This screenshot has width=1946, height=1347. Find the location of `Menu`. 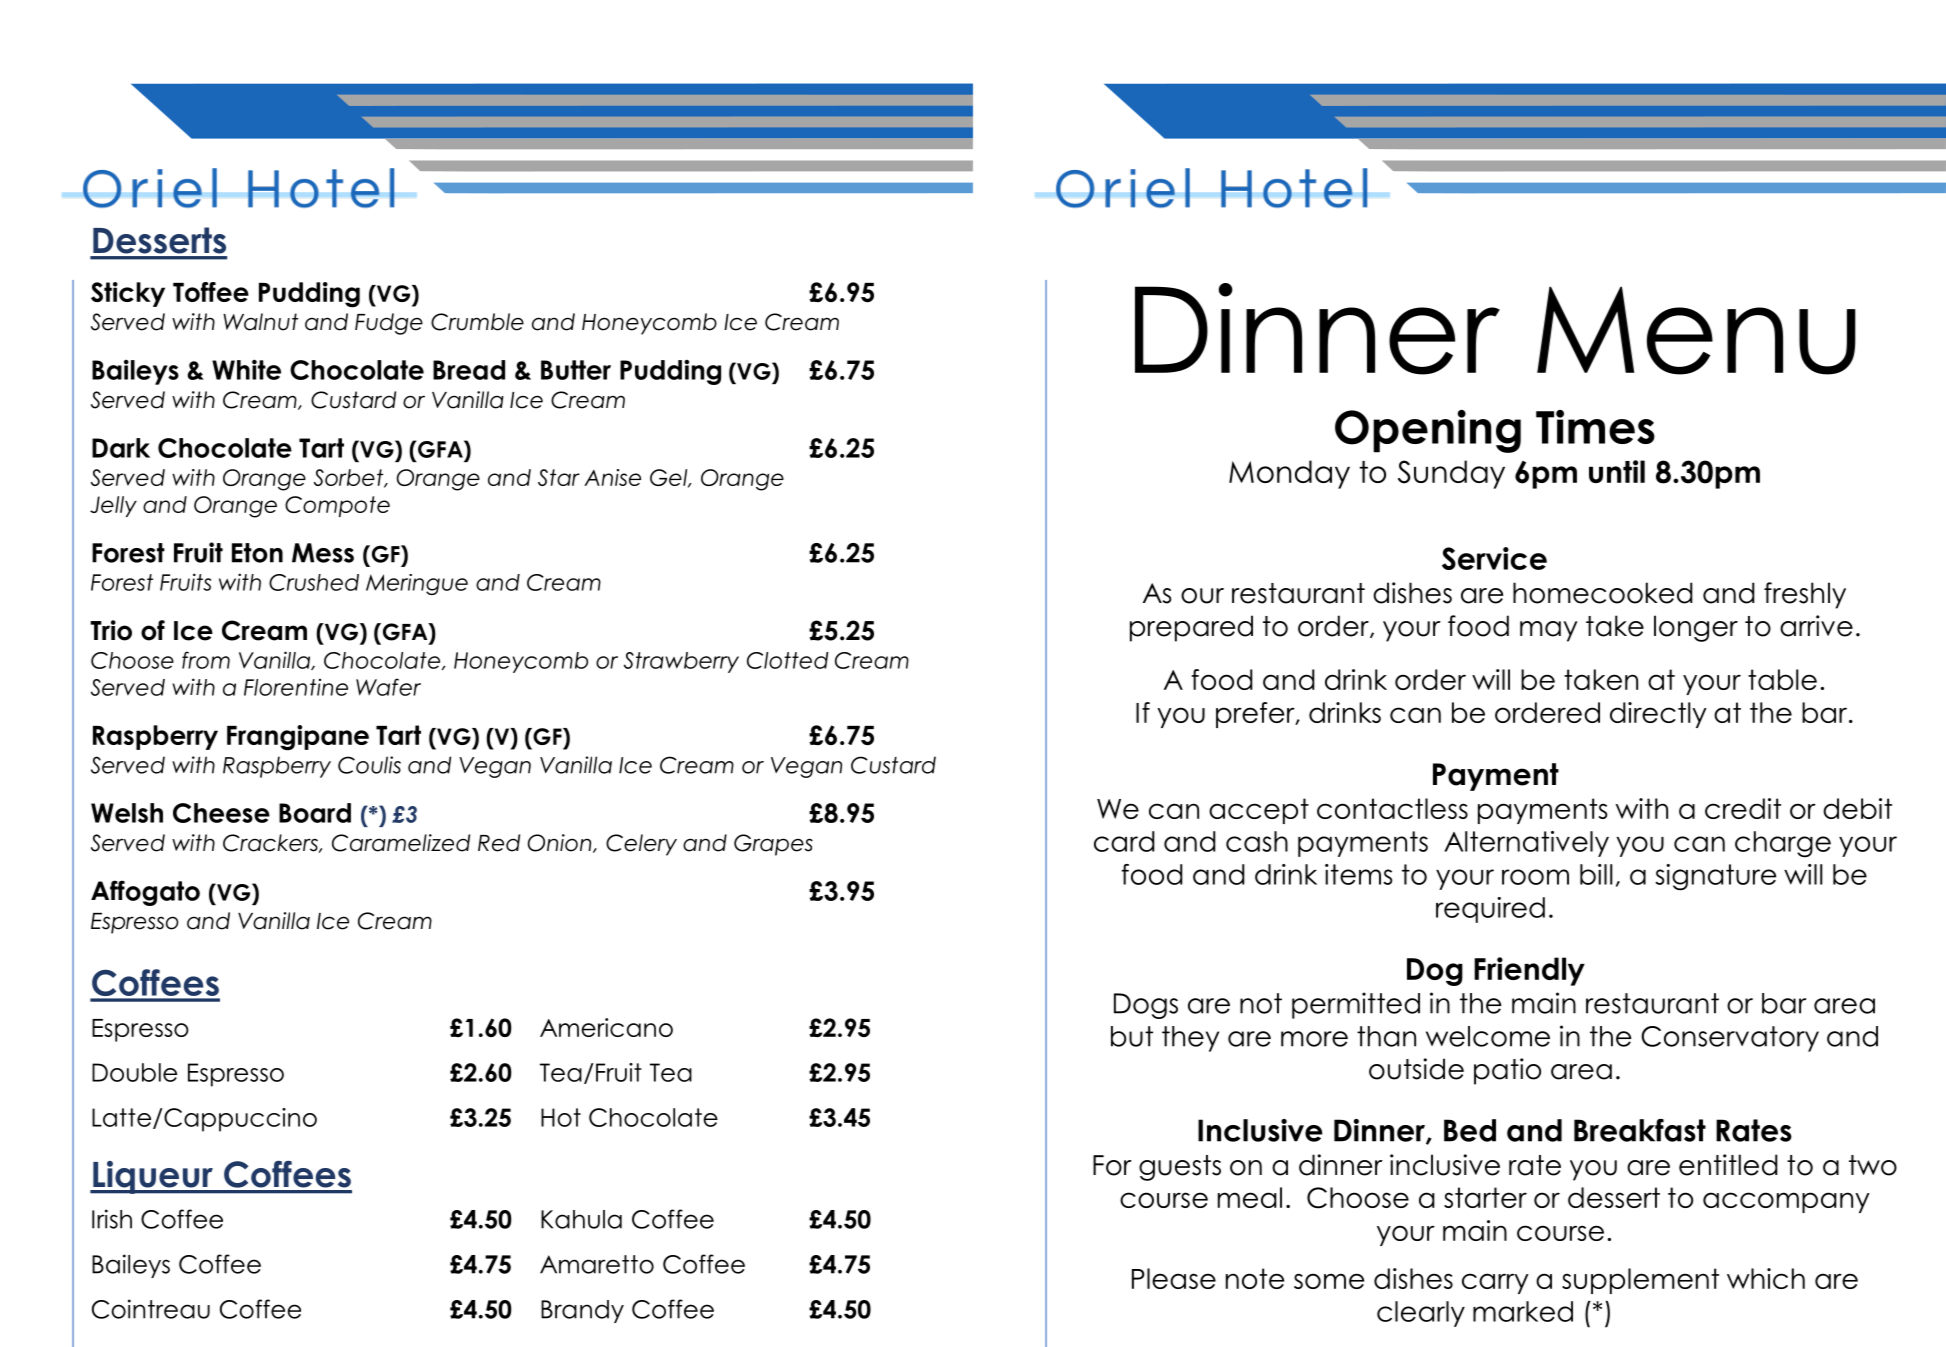

Menu is located at coordinates (1696, 330).
